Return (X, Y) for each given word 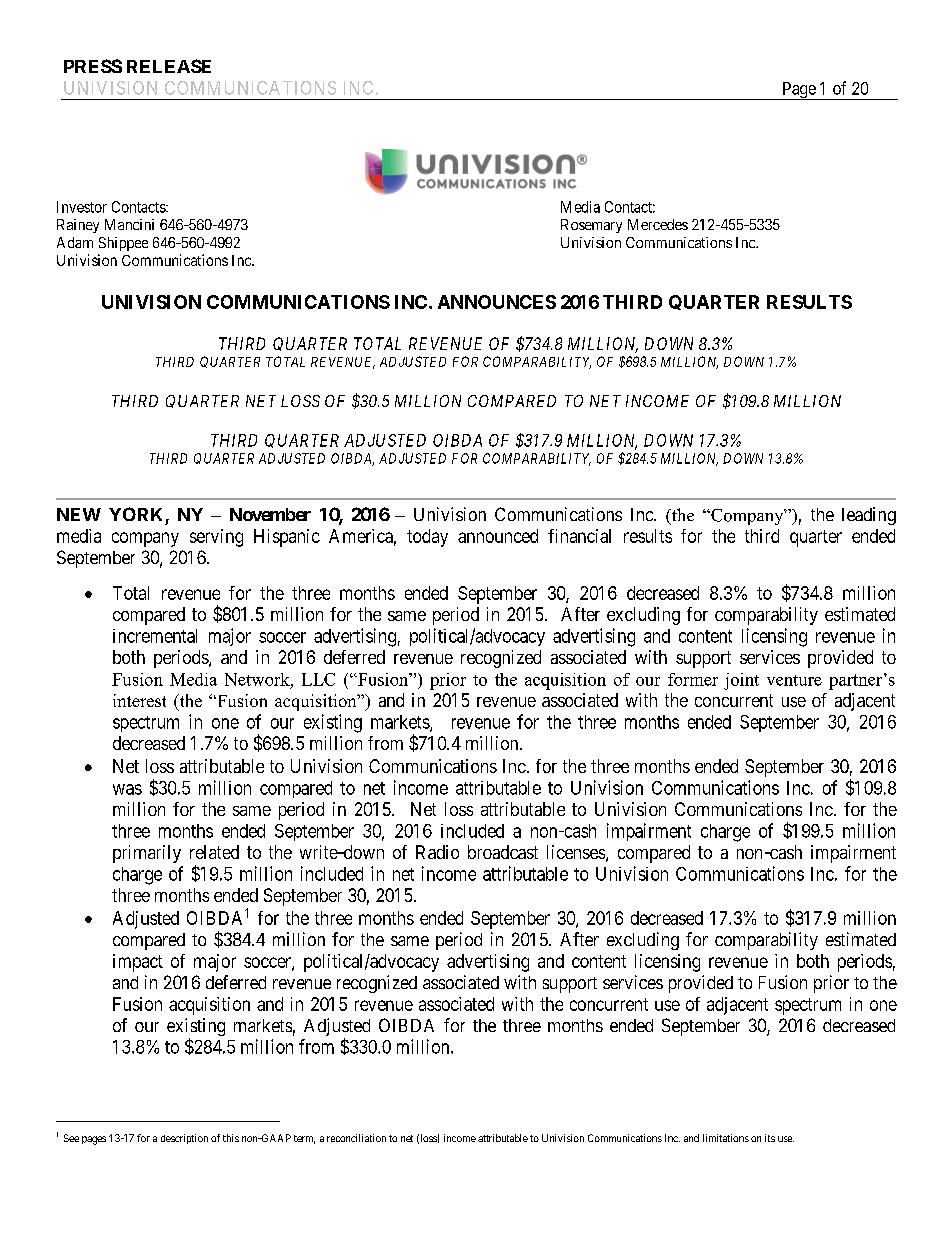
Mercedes (658, 224)
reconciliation (356, 1138)
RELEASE (169, 66)
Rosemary (591, 226)
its (770, 1138)
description (184, 1139)
